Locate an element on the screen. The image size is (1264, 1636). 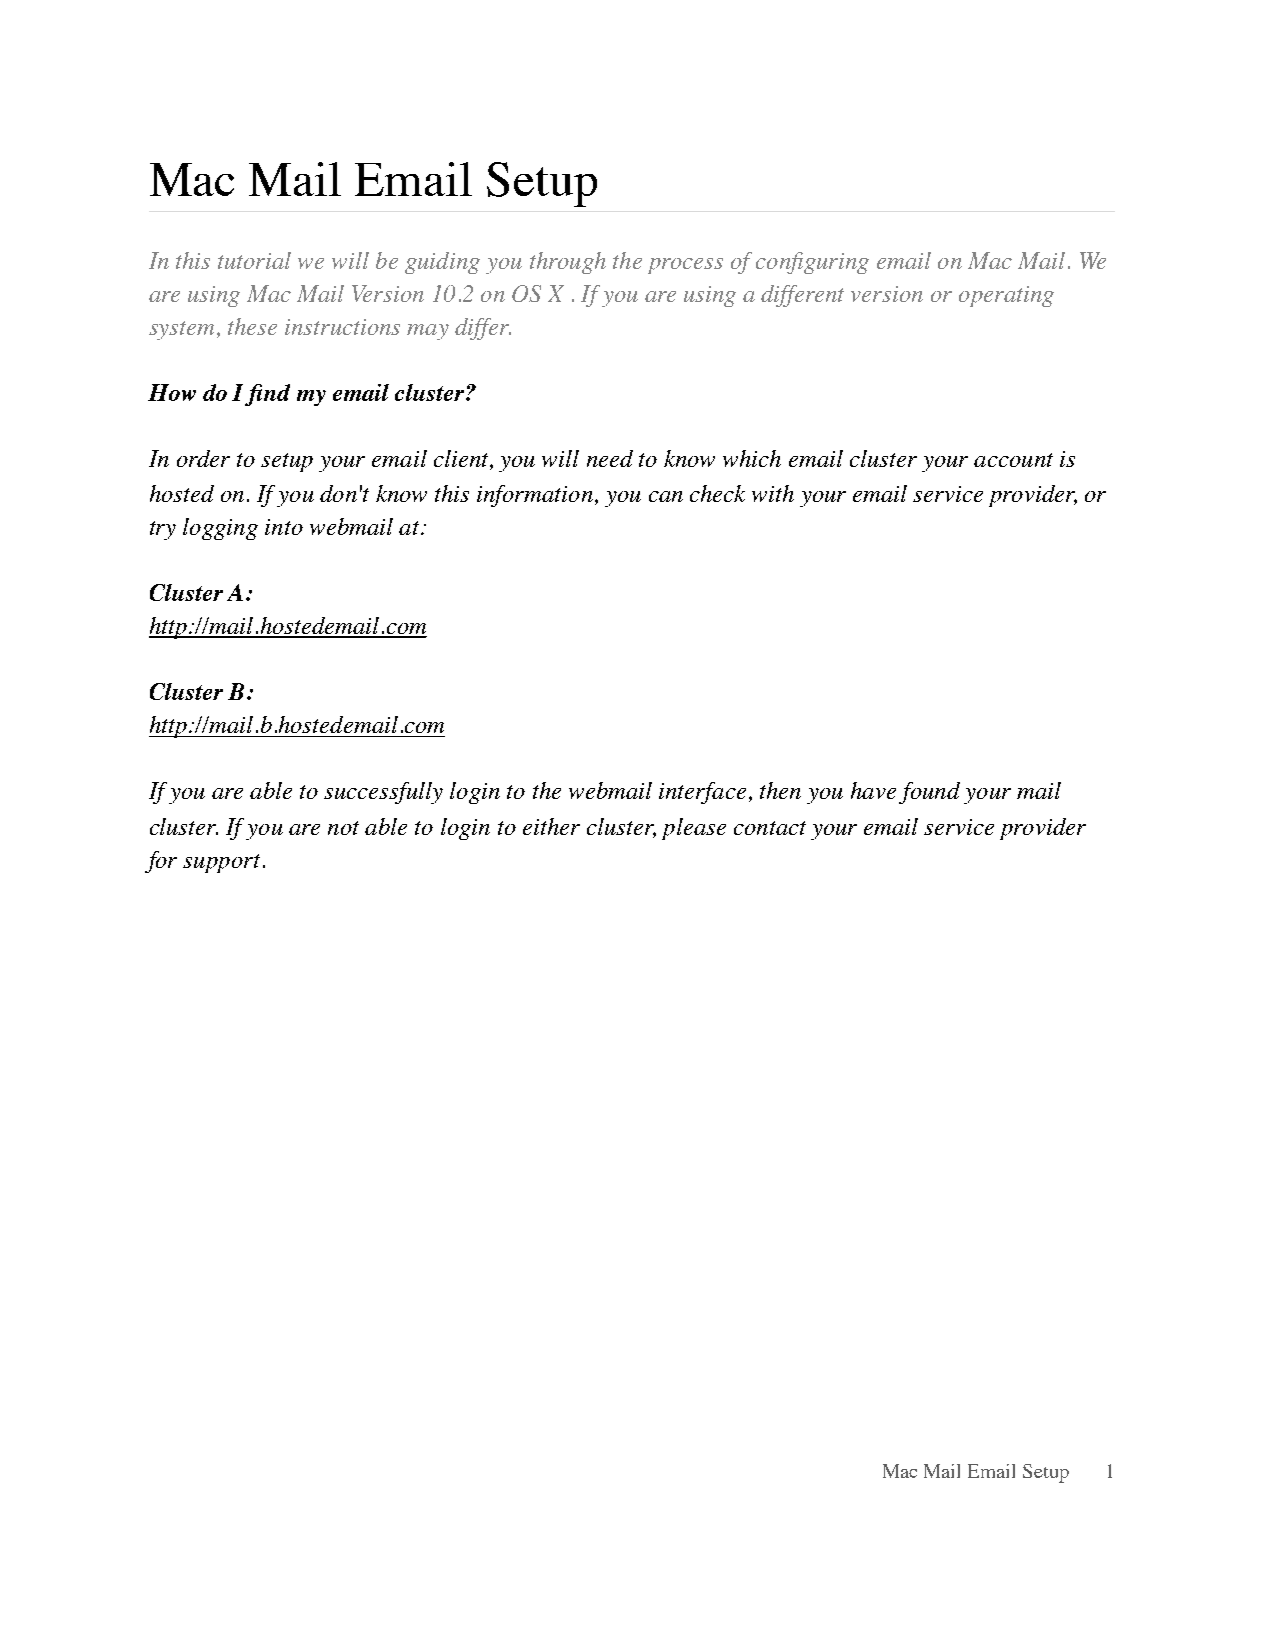
find is located at coordinates (267, 395).
